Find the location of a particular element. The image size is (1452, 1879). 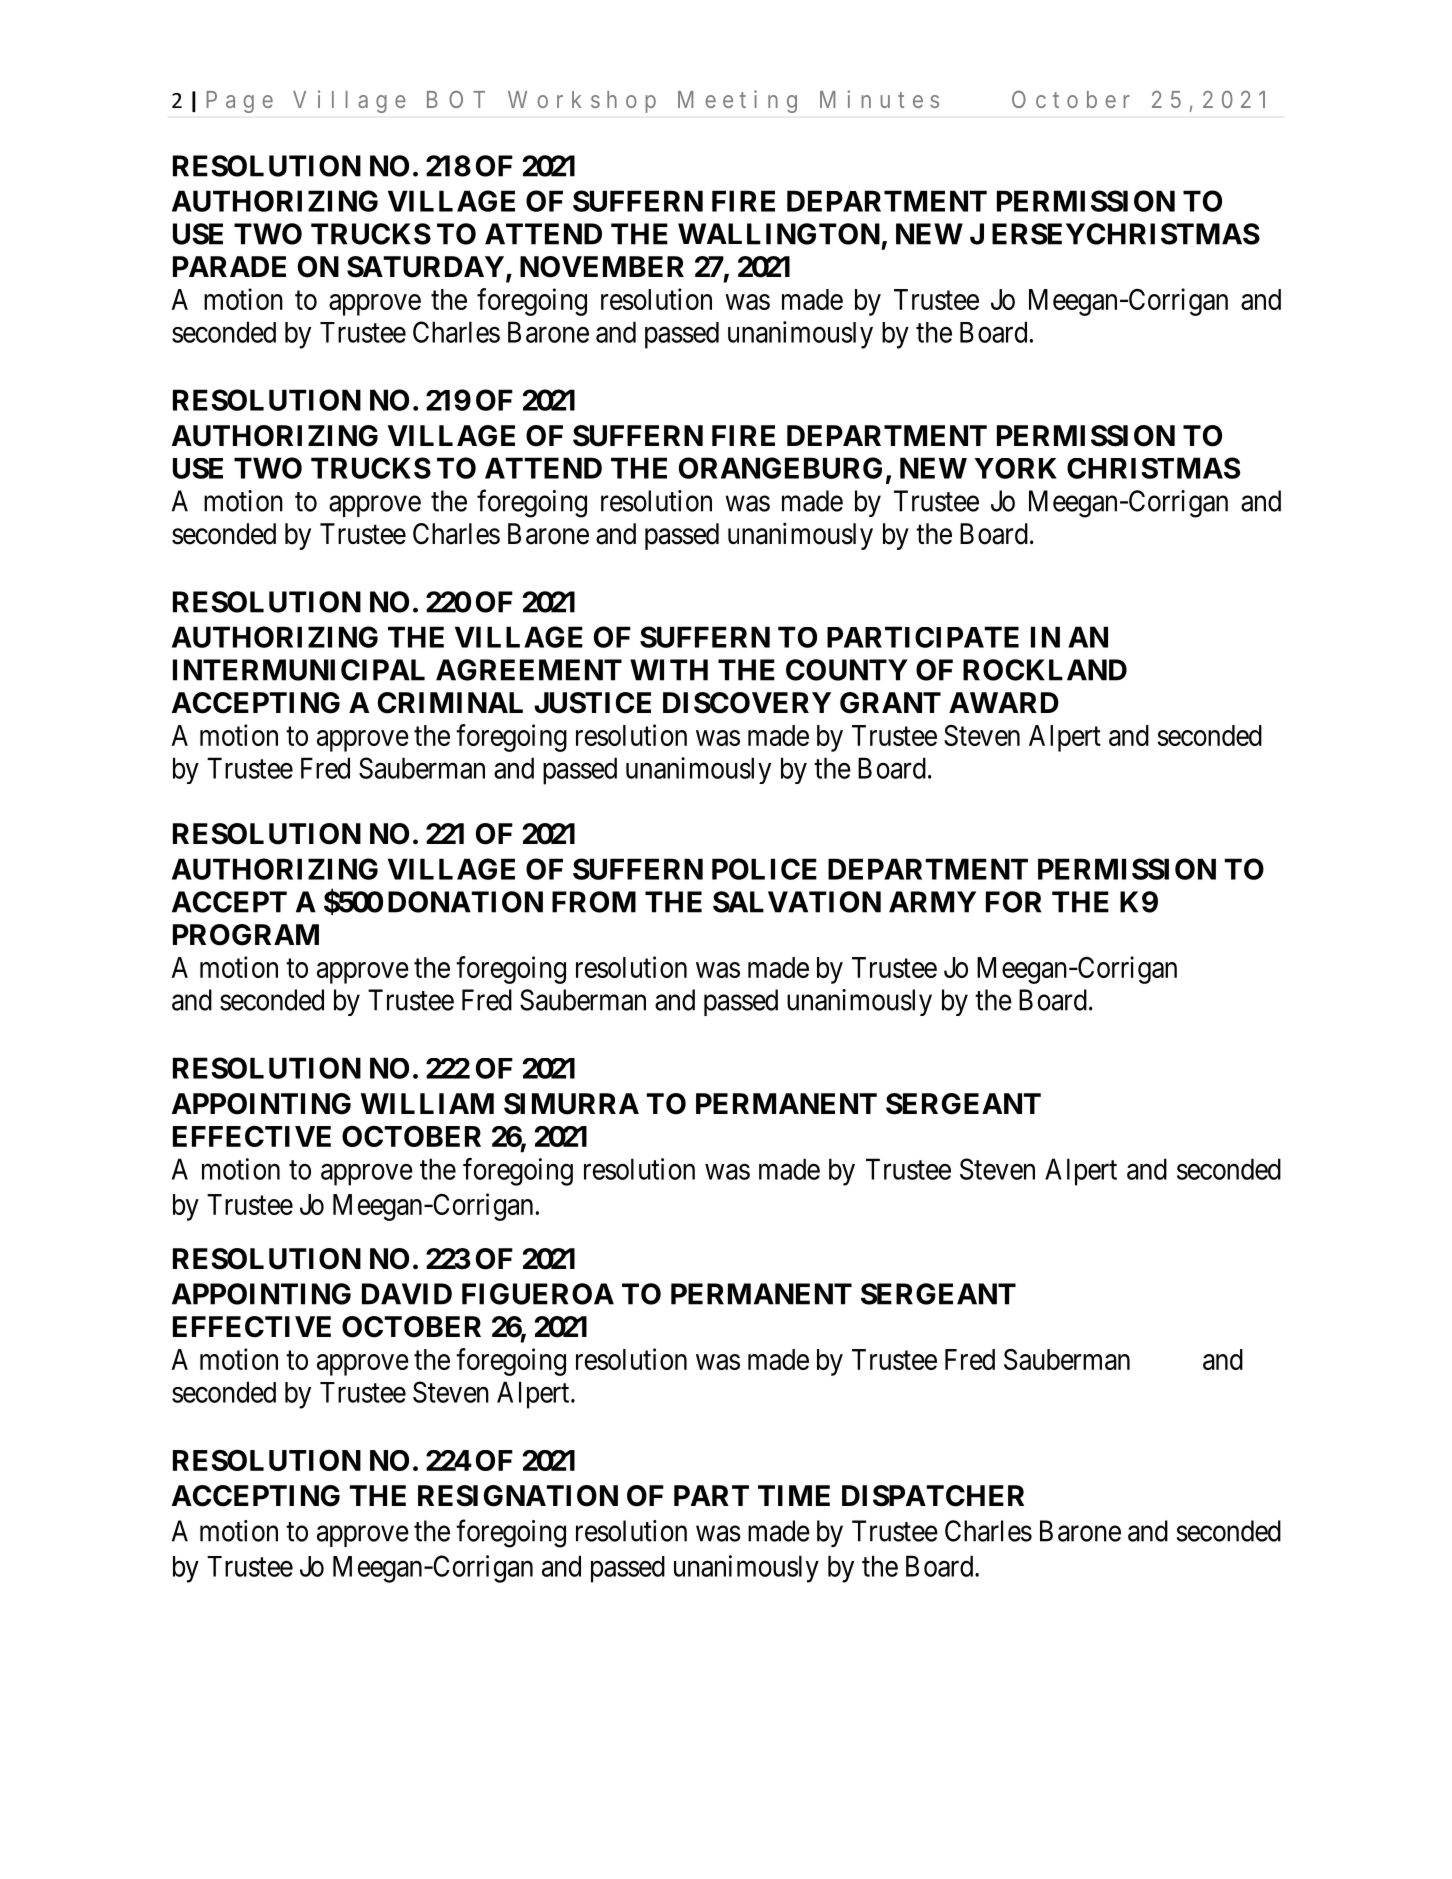

CRIMINAL is located at coordinates (450, 703).
